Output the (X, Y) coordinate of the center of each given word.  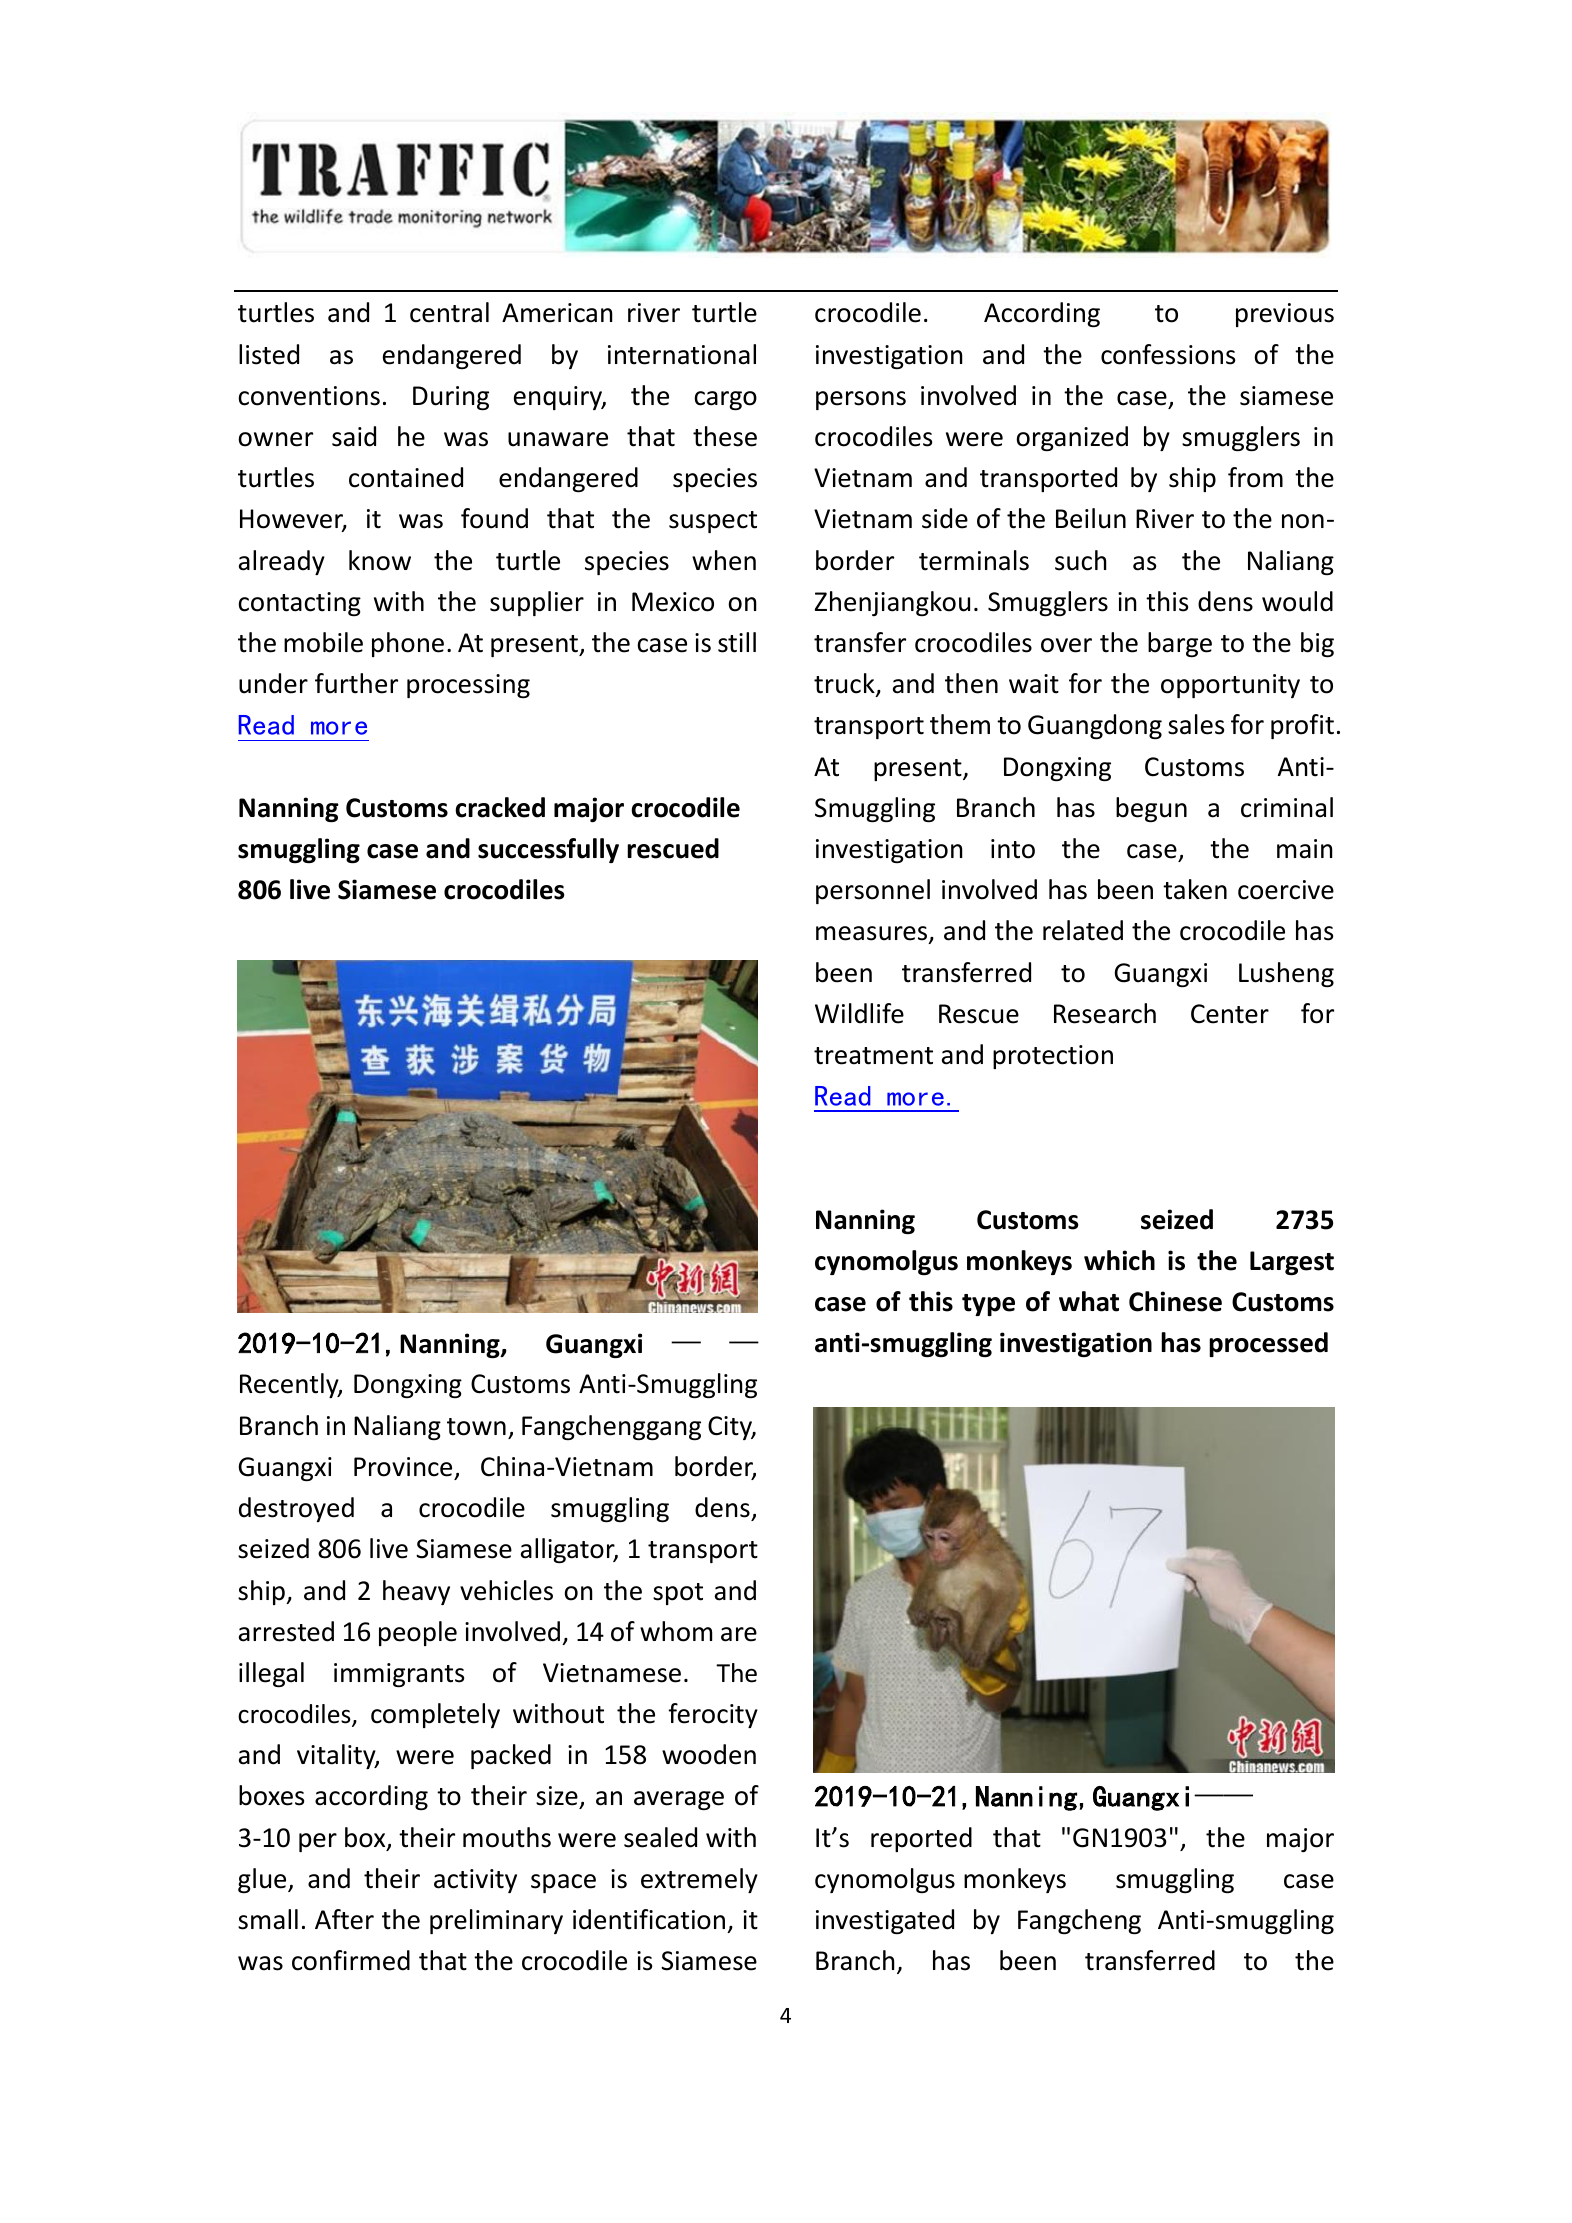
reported (921, 1839)
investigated (885, 1921)
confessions (1168, 354)
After (344, 1919)
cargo (725, 401)
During (451, 398)
